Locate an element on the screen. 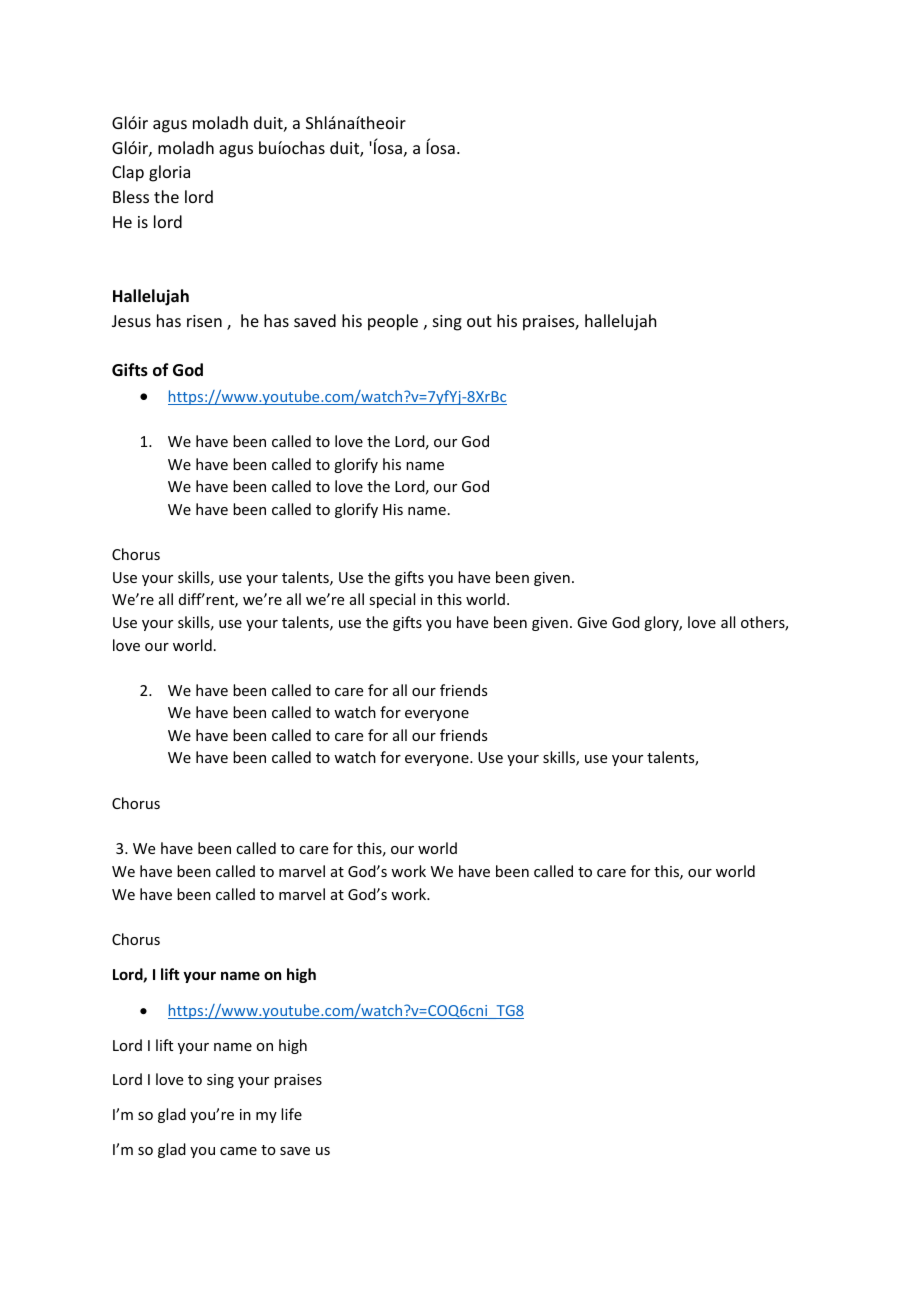 This screenshot has height=1308, width=924. gloria is located at coordinates (169, 173).
